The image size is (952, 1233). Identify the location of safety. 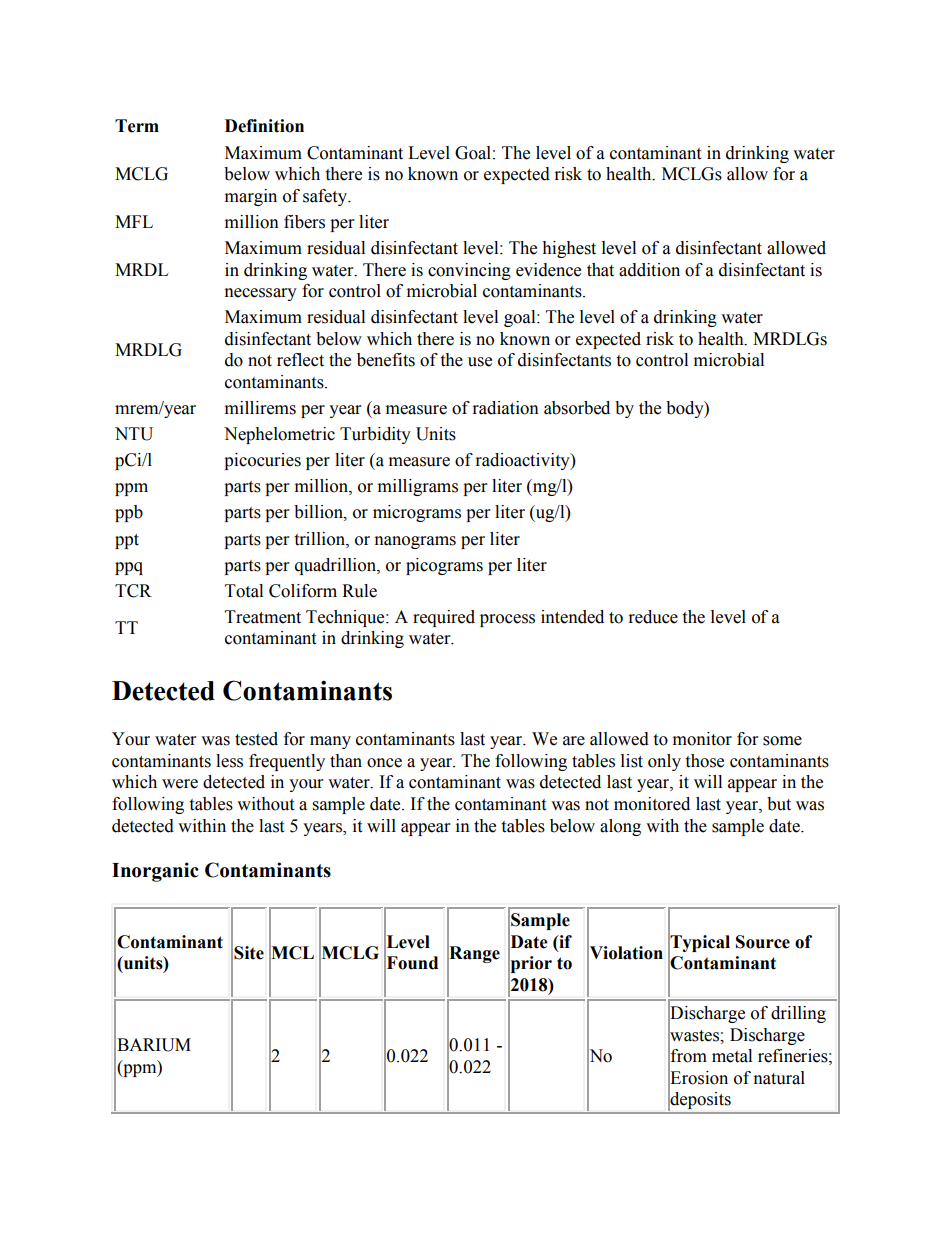
(326, 197).
